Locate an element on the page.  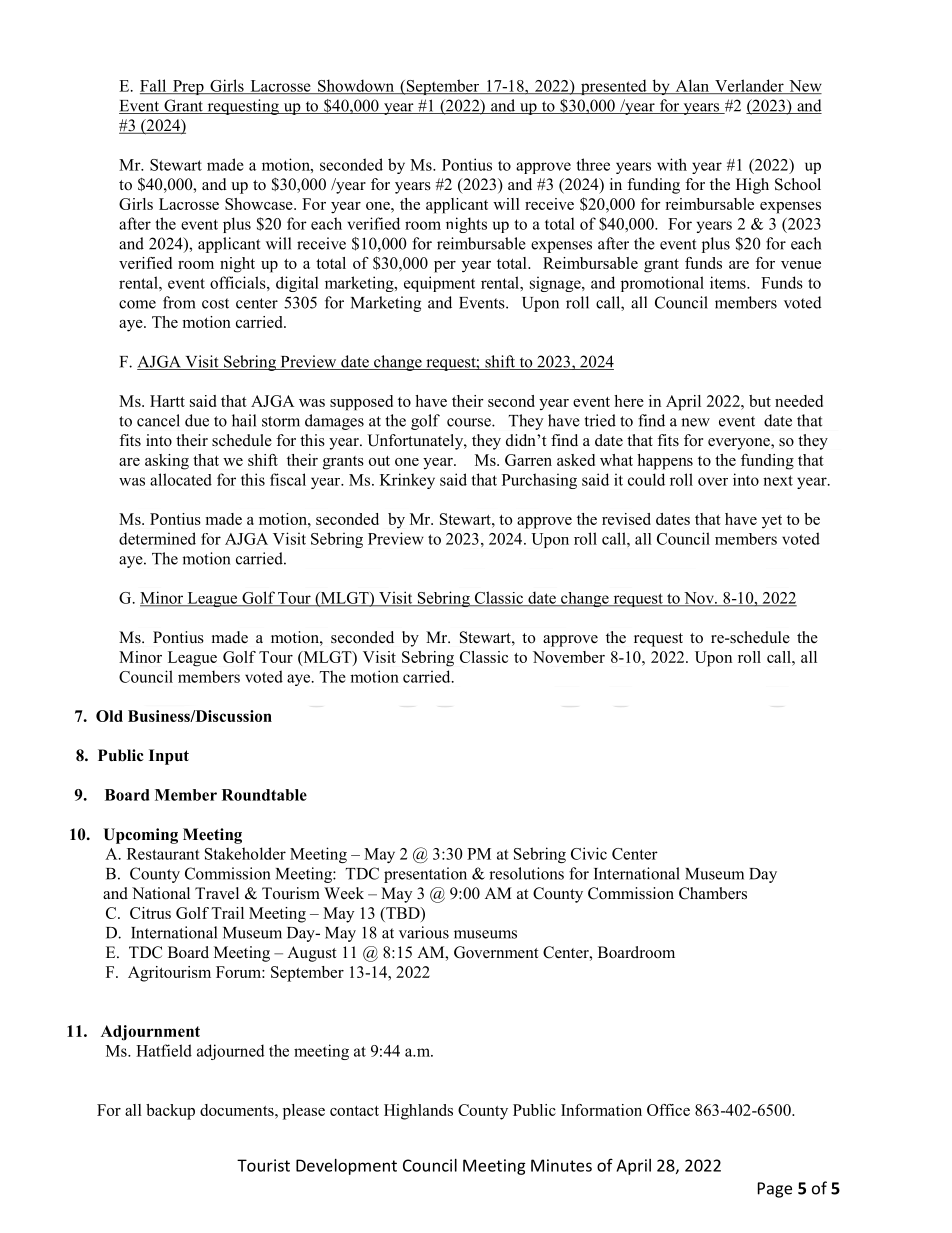
Showdown is located at coordinates (356, 86).
